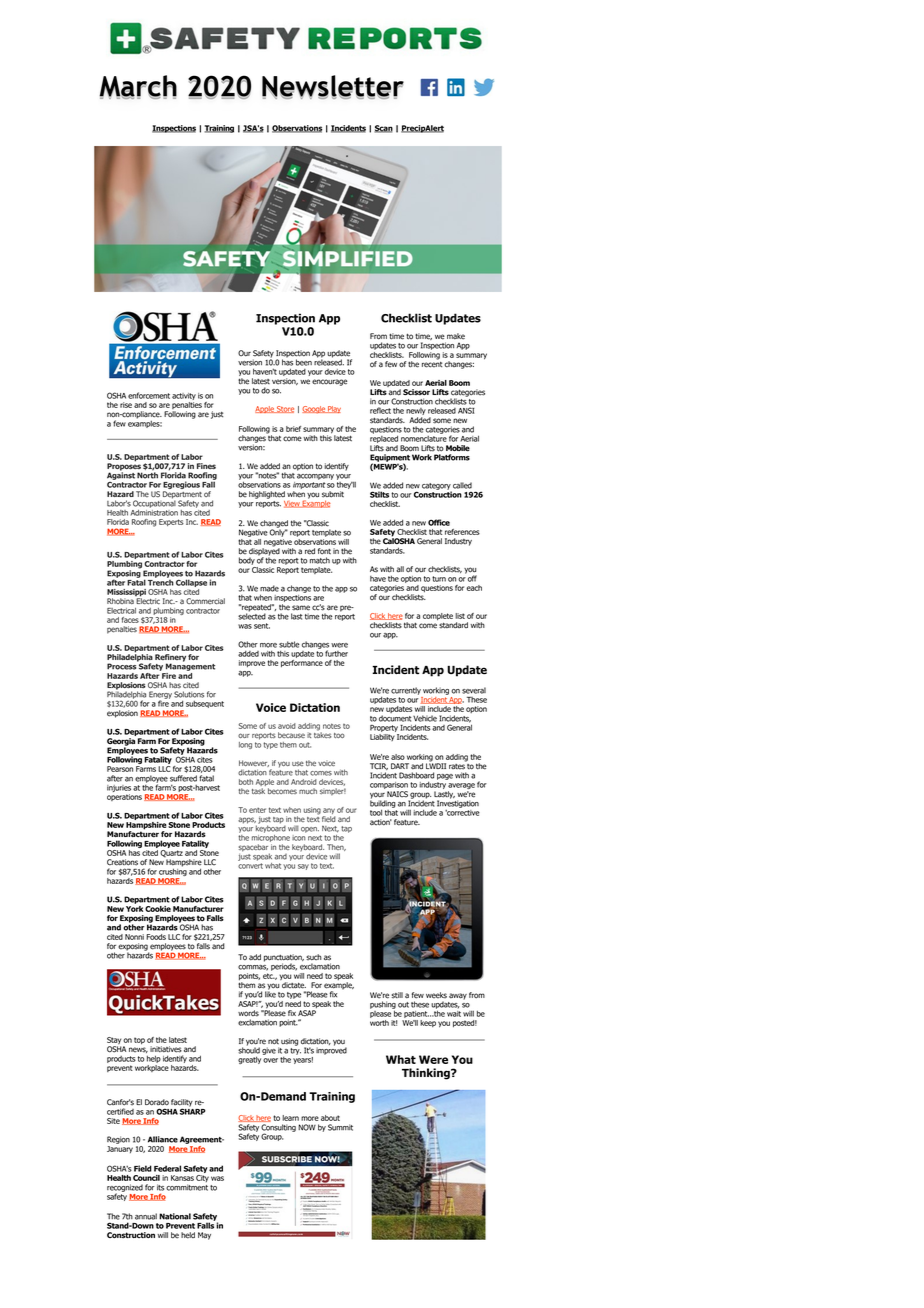 The width and height of the screenshot is (924, 1308). What do you see at coordinates (171, 522) in the screenshot?
I see `Experts` at bounding box center [171, 522].
